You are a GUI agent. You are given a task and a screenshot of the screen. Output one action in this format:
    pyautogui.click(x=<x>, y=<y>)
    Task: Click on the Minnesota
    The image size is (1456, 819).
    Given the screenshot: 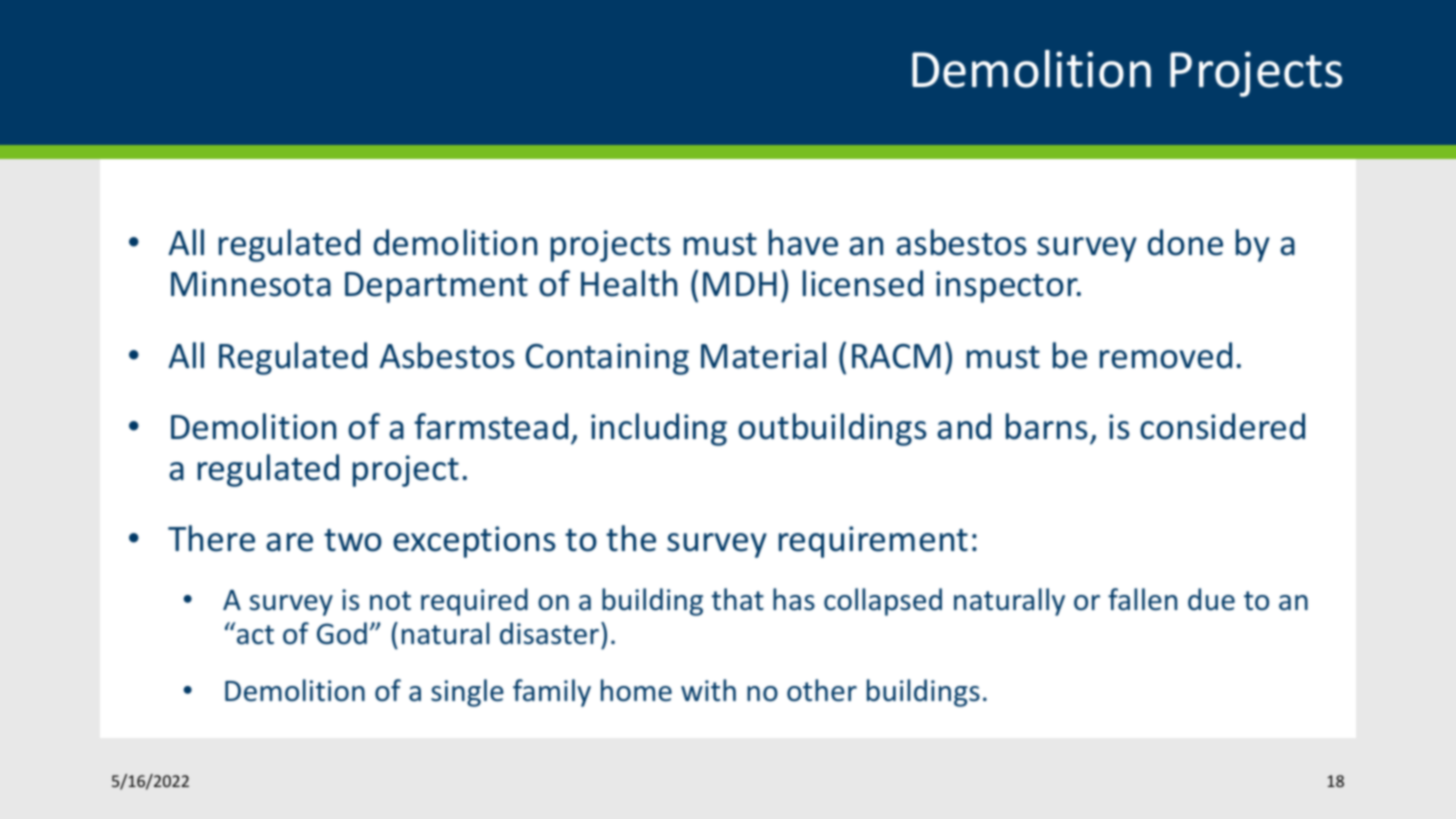 What is the action you would take?
    pyautogui.click(x=251, y=284)
